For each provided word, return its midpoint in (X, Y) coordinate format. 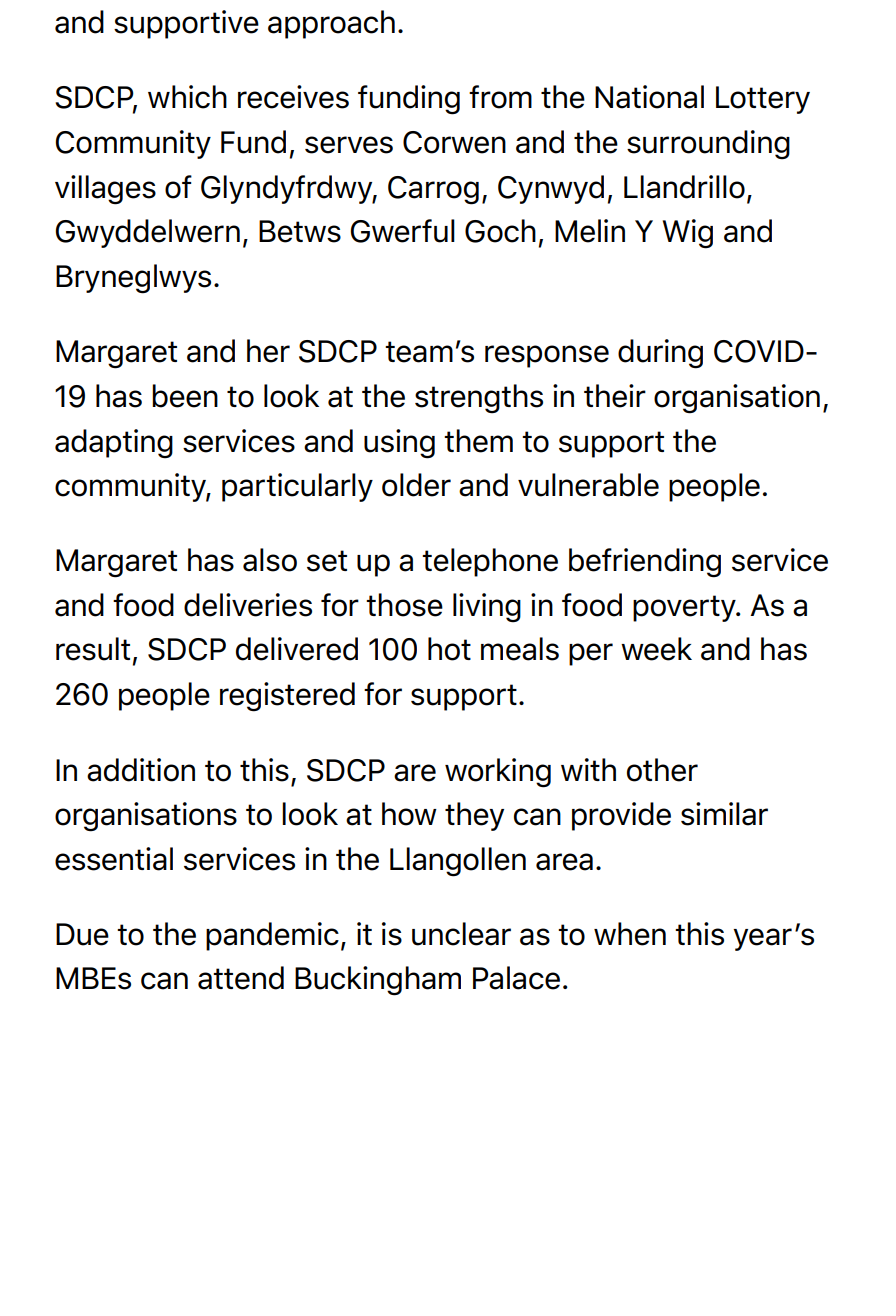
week (656, 649)
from (500, 97)
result (93, 649)
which (187, 97)
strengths (479, 399)
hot (449, 649)
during (660, 354)
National (649, 97)
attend (241, 978)
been (185, 396)
